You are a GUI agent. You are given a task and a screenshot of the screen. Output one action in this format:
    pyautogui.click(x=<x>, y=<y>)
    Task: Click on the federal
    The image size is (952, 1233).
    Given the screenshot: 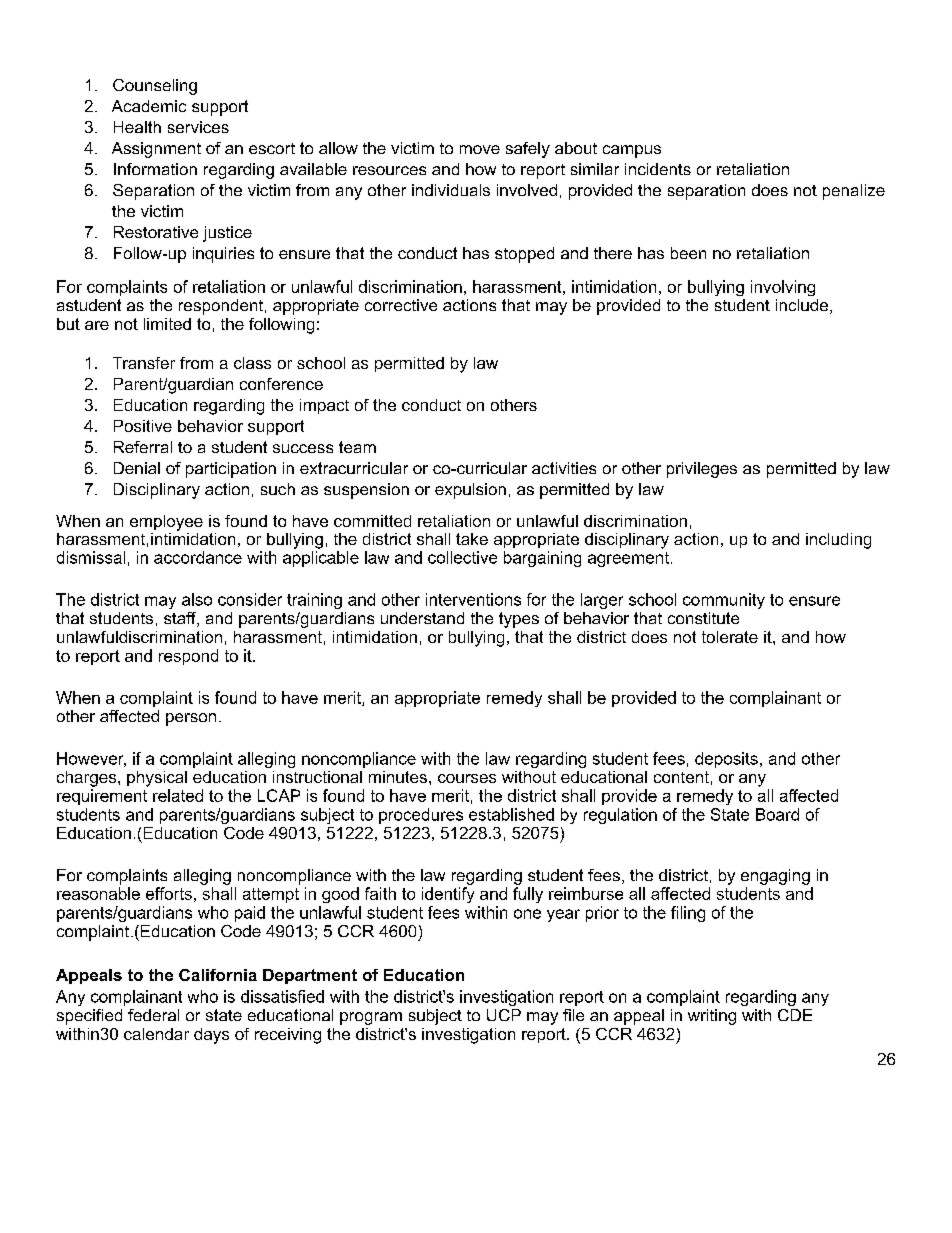 What is the action you would take?
    pyautogui.click(x=153, y=1015)
